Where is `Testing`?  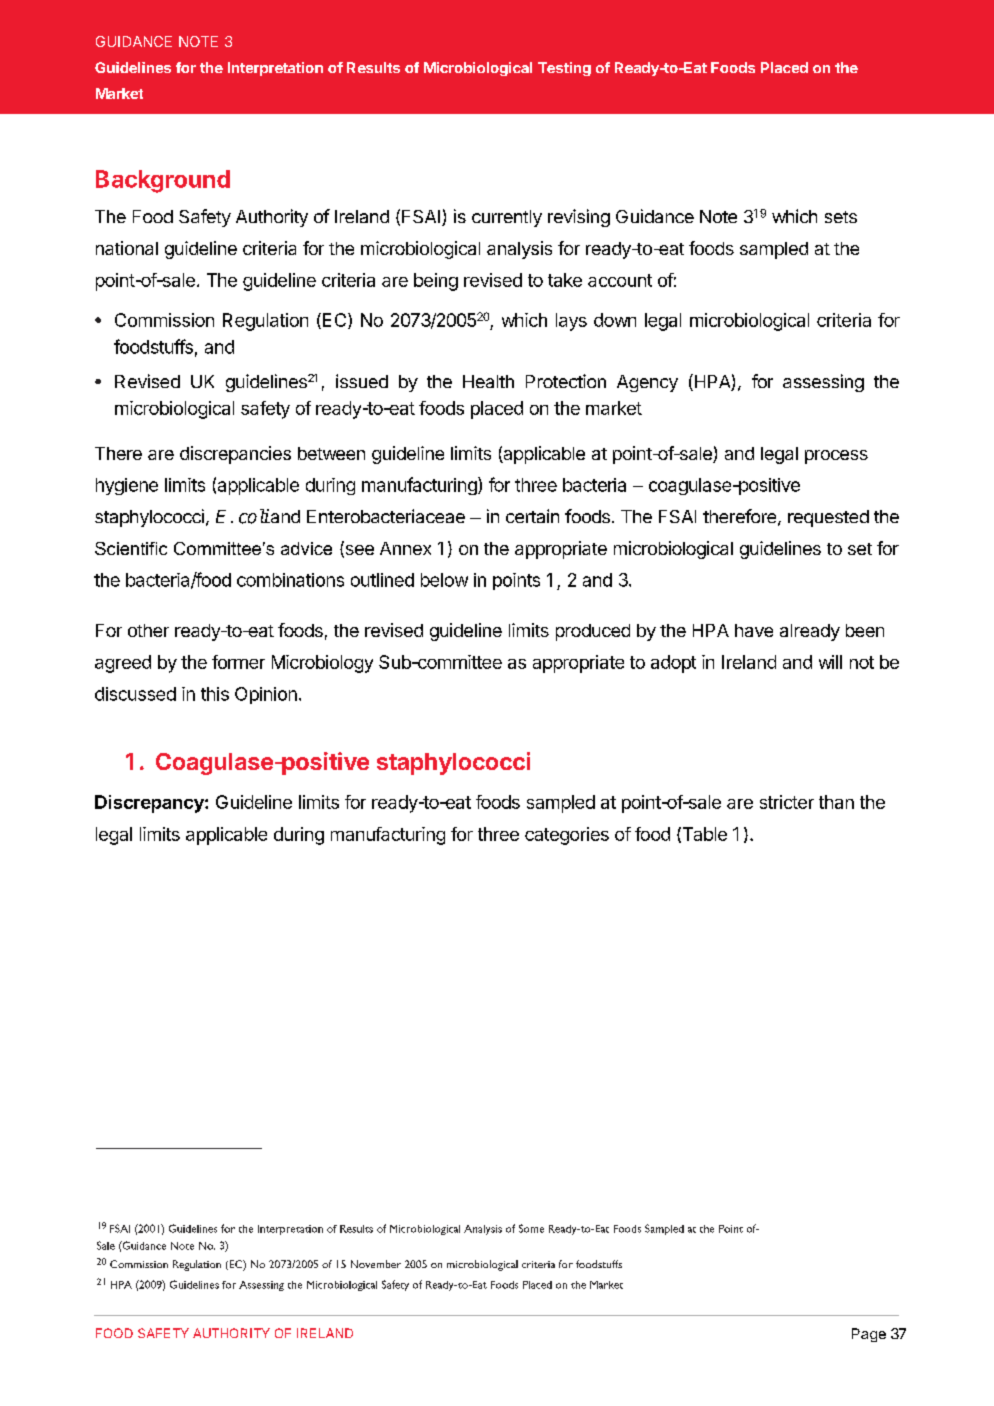 Testing is located at coordinates (564, 69).
